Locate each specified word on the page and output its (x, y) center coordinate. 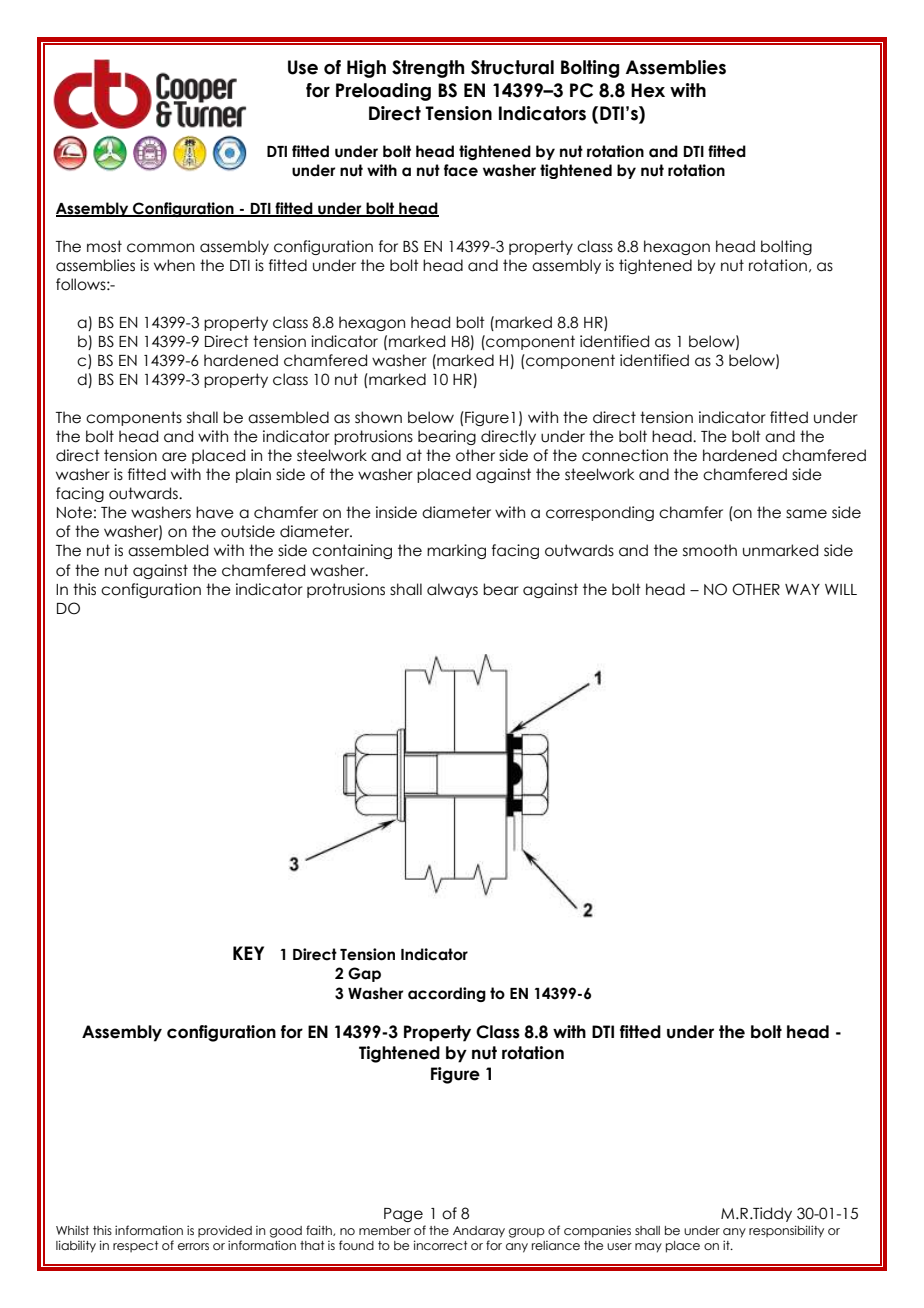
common (160, 248)
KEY (248, 953)
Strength (428, 69)
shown (378, 417)
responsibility (786, 1231)
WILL (841, 589)
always (452, 590)
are (174, 457)
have (215, 512)
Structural (512, 67)
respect (136, 1246)
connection (625, 455)
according (447, 994)
